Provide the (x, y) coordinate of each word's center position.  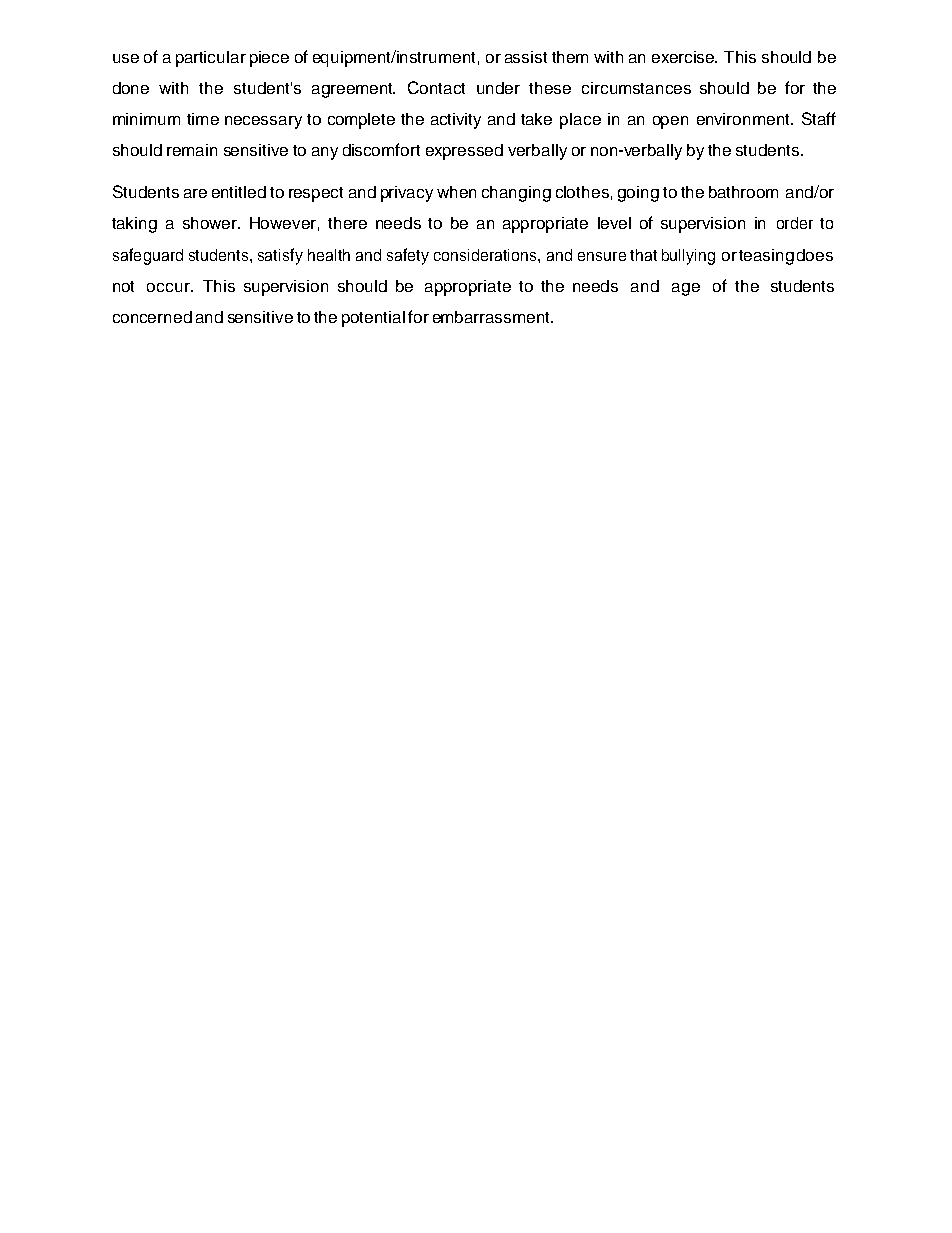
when (456, 192)
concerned (152, 317)
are (195, 193)
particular (211, 59)
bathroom (743, 192)
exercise (684, 57)
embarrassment (492, 317)
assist (526, 57)
